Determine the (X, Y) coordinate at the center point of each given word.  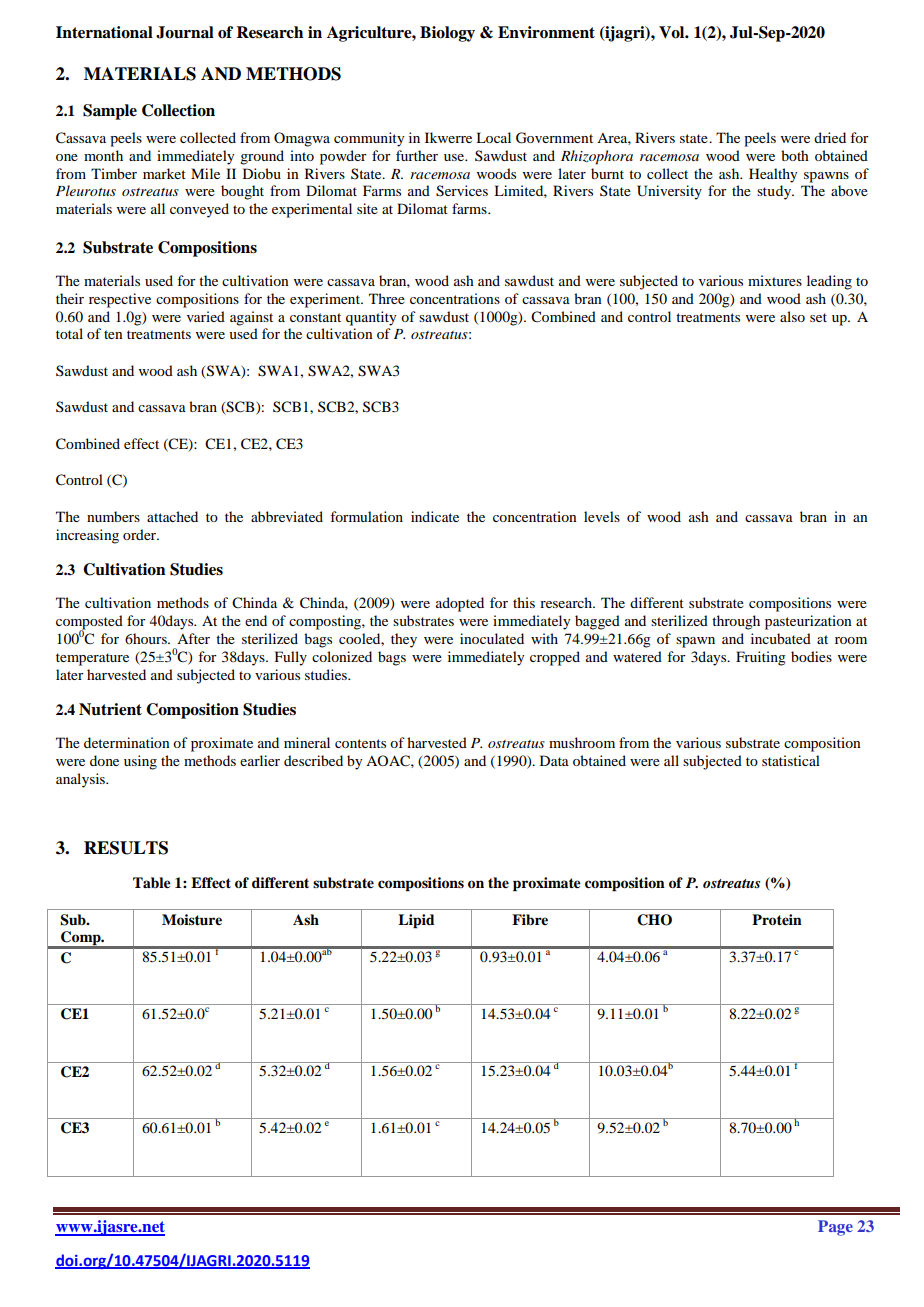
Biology (447, 34)
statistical (791, 760)
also (792, 316)
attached (172, 516)
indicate (435, 516)
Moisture (192, 920)
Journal (185, 32)
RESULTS (126, 848)
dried (830, 137)
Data (554, 760)
